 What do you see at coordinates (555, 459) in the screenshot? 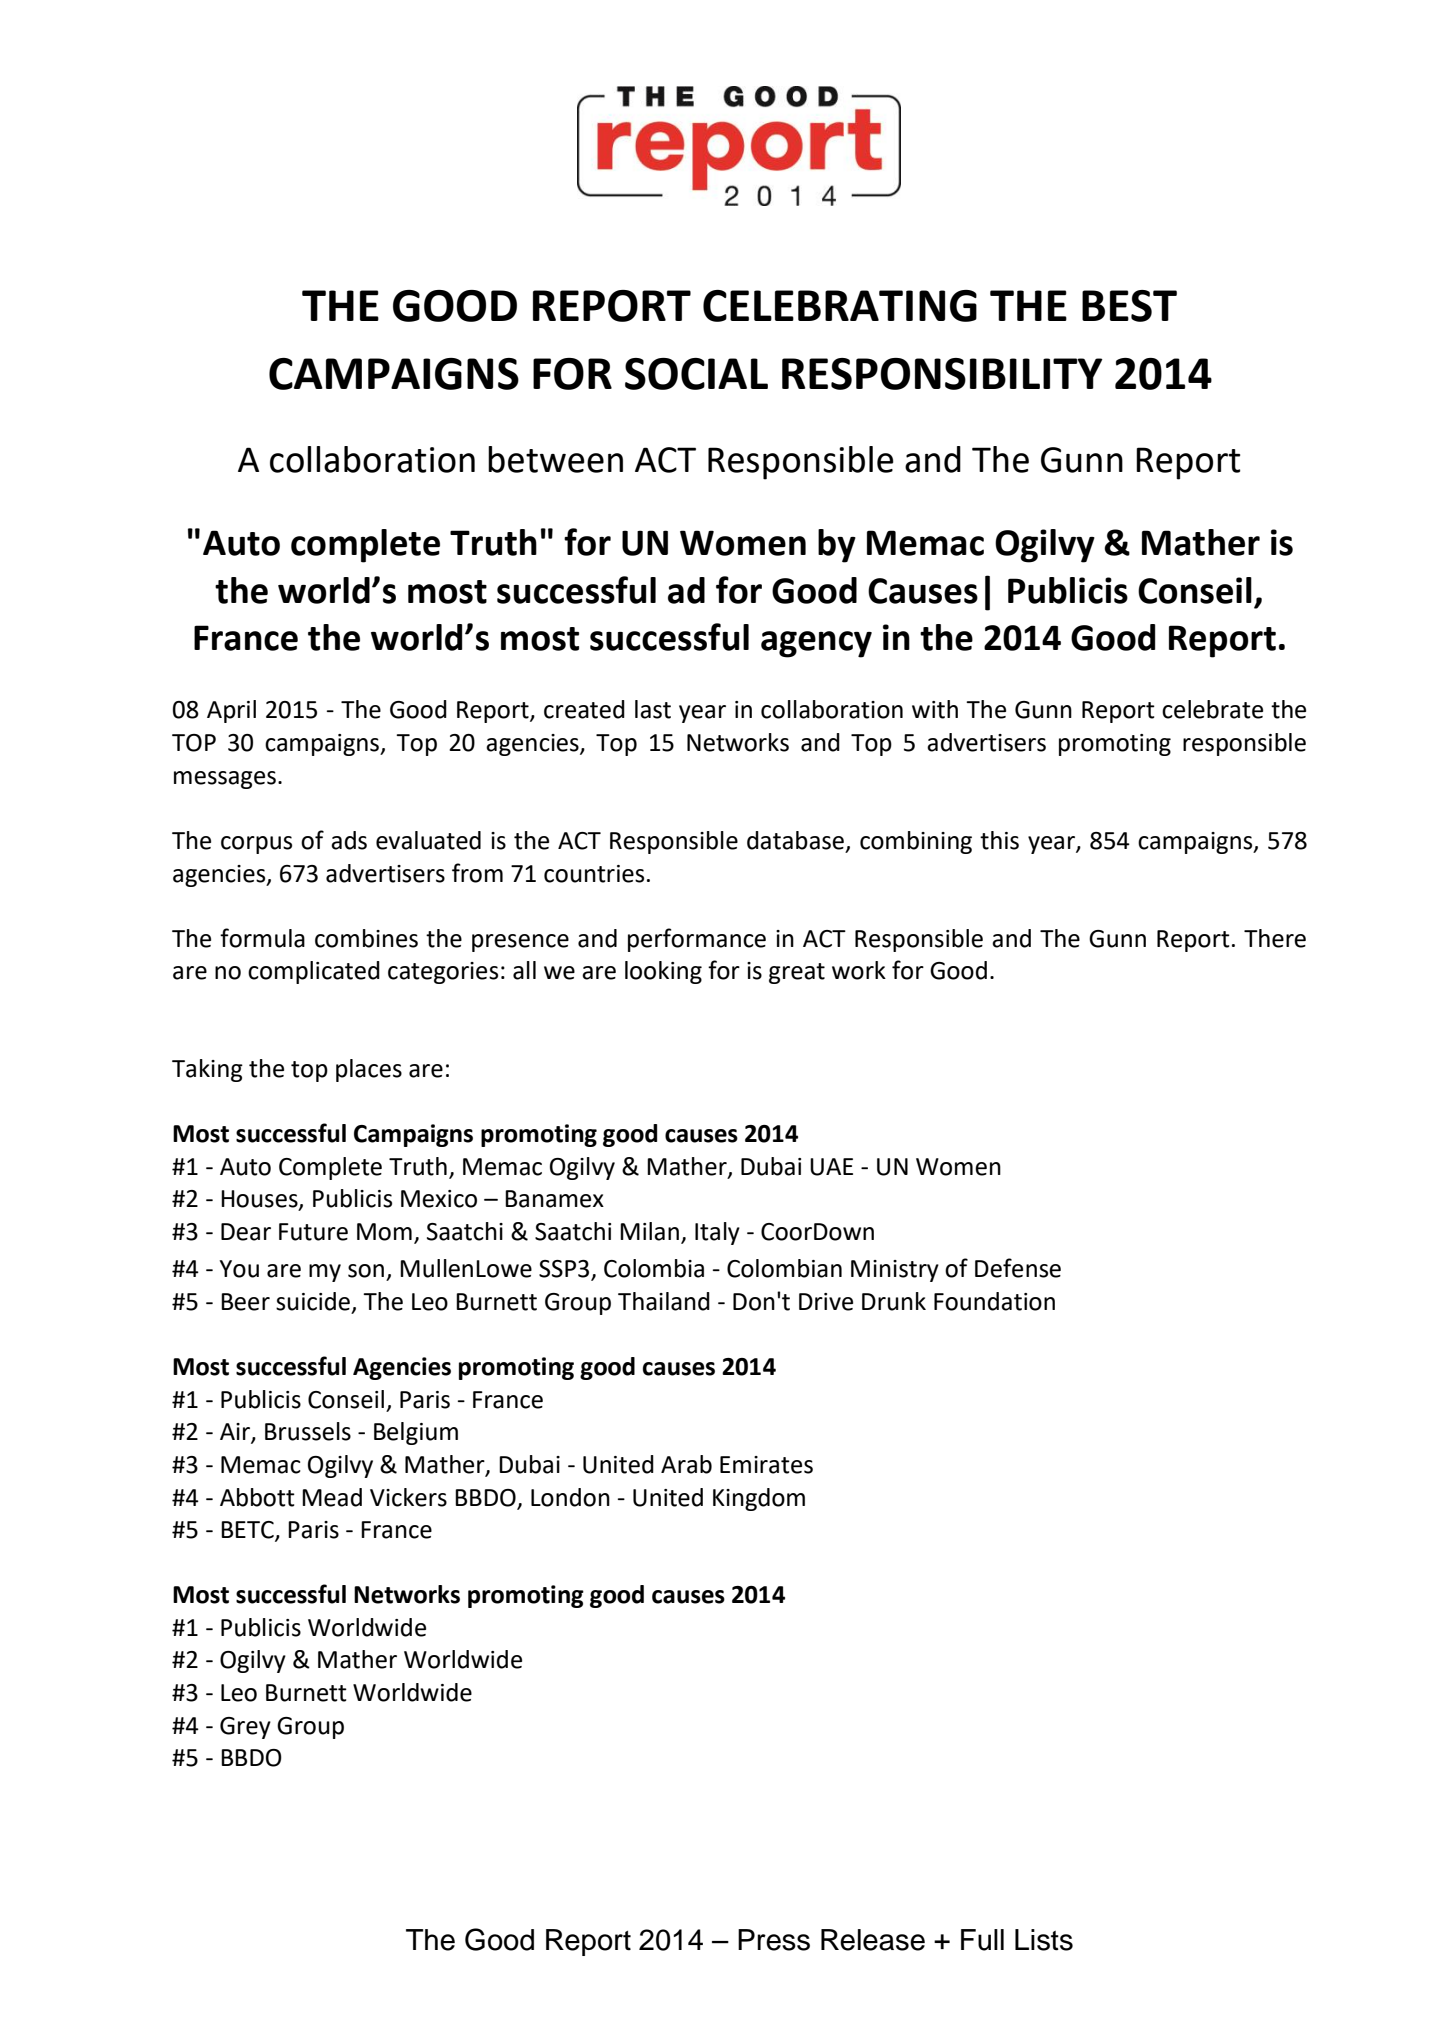
I see `between` at bounding box center [555, 459].
